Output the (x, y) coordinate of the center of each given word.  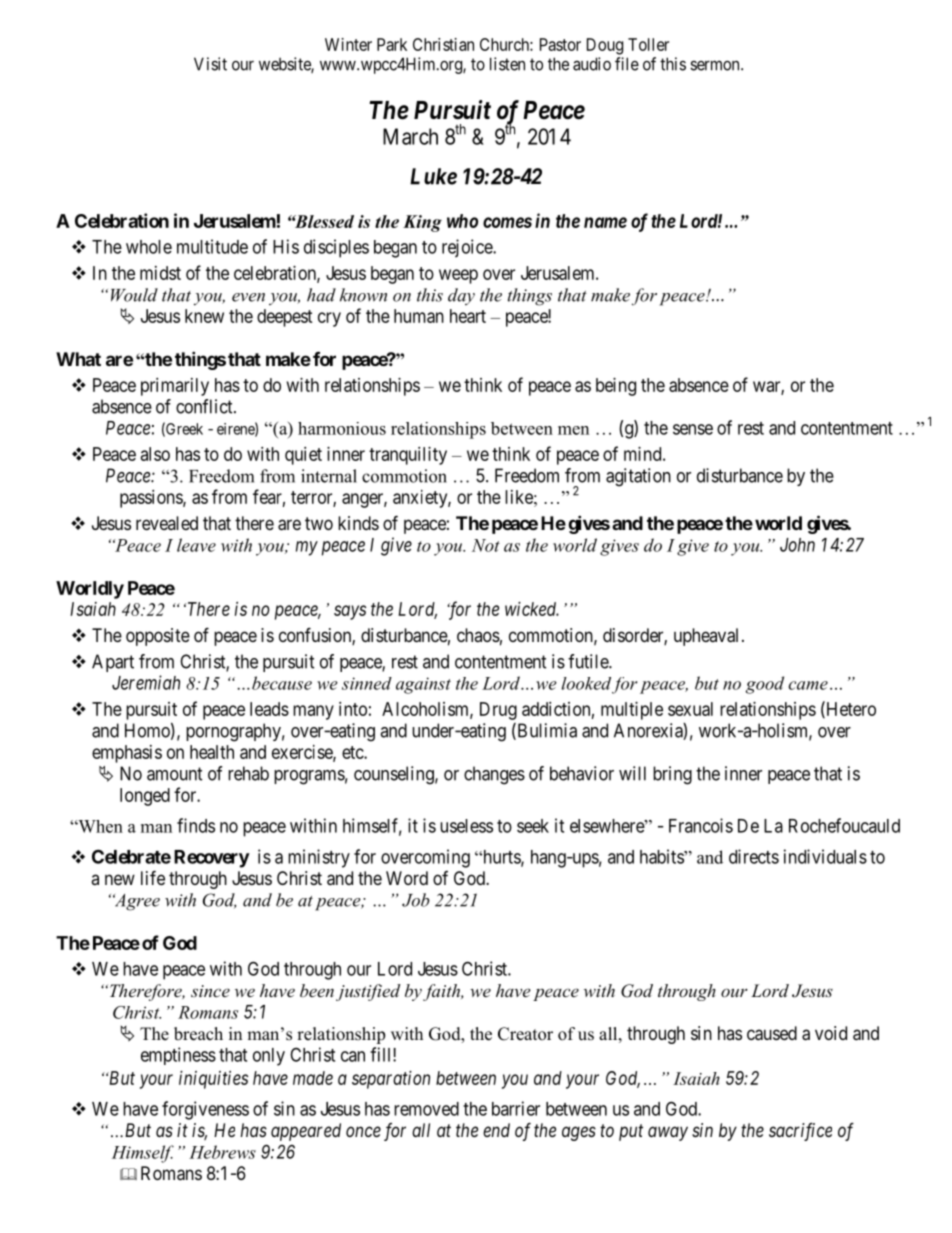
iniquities (213, 1080)
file (627, 64)
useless (466, 826)
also (155, 454)
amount (175, 774)
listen (507, 64)
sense (693, 429)
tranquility (408, 456)
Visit (210, 64)
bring (672, 775)
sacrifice (800, 1132)
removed (426, 1109)
